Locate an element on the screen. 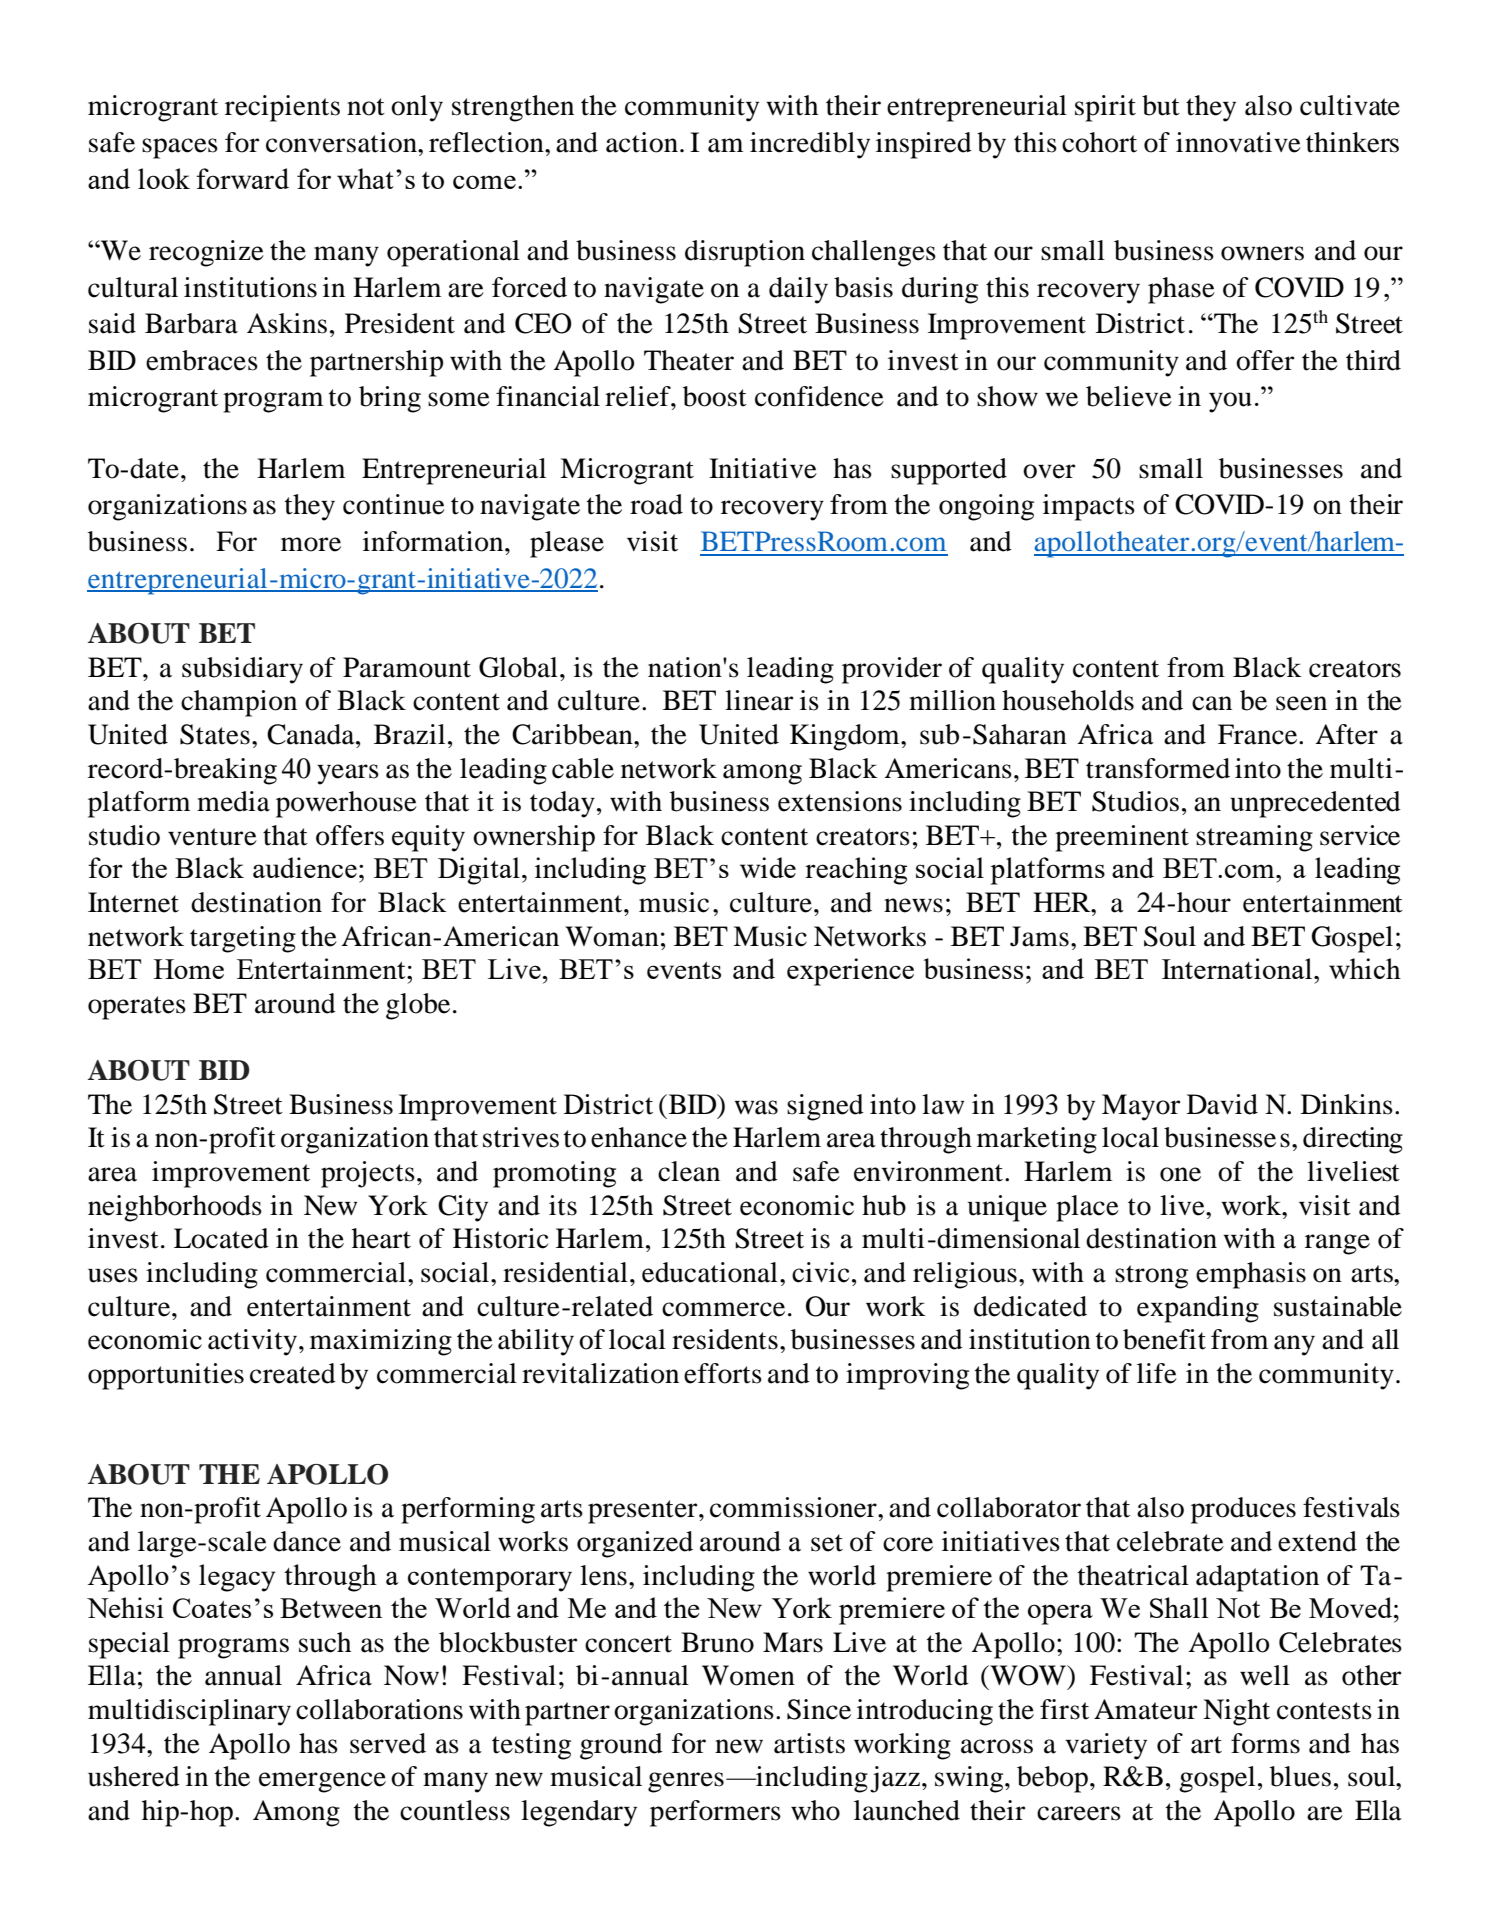  linear is located at coordinates (759, 700).
